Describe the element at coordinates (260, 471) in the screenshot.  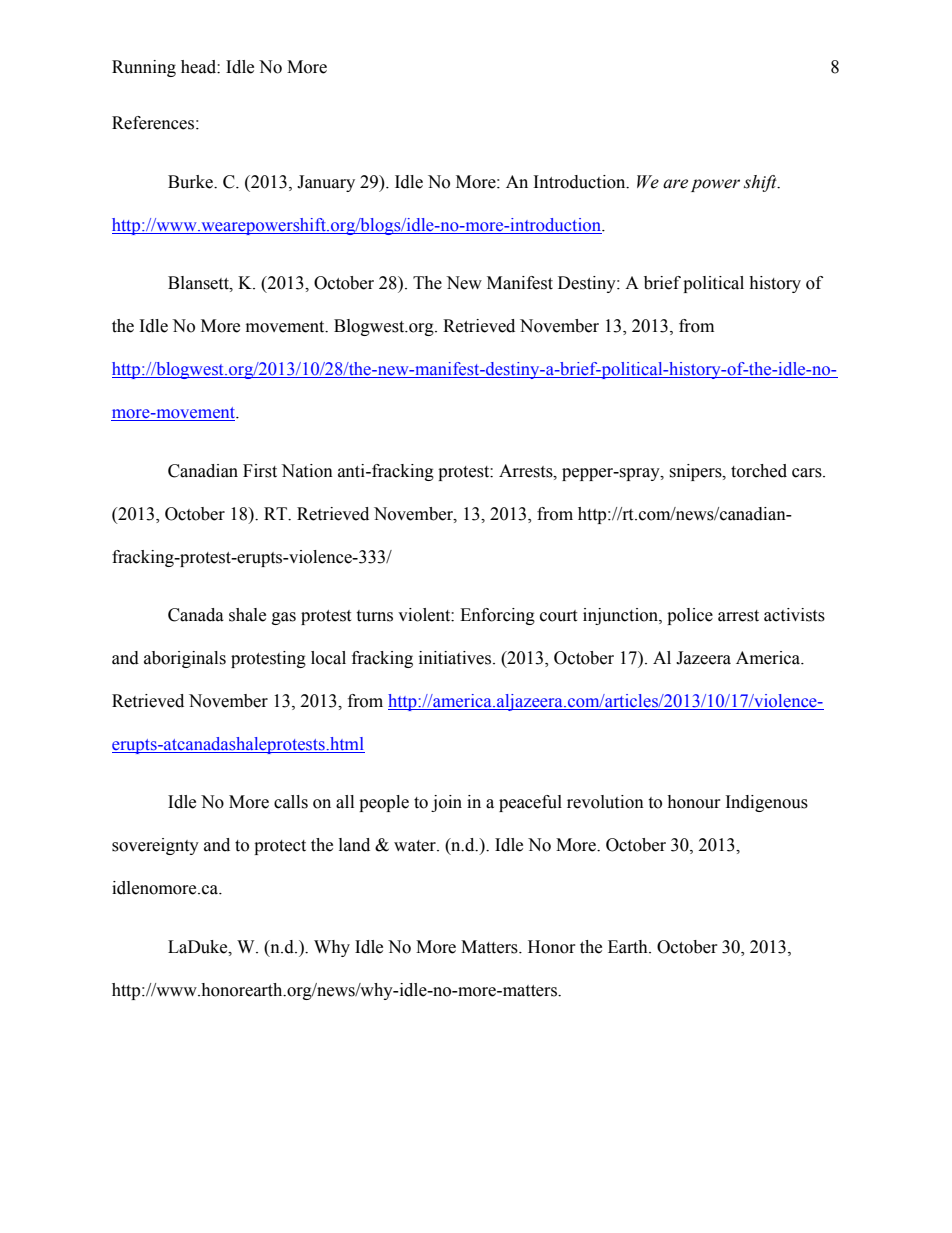
I see `First` at that location.
